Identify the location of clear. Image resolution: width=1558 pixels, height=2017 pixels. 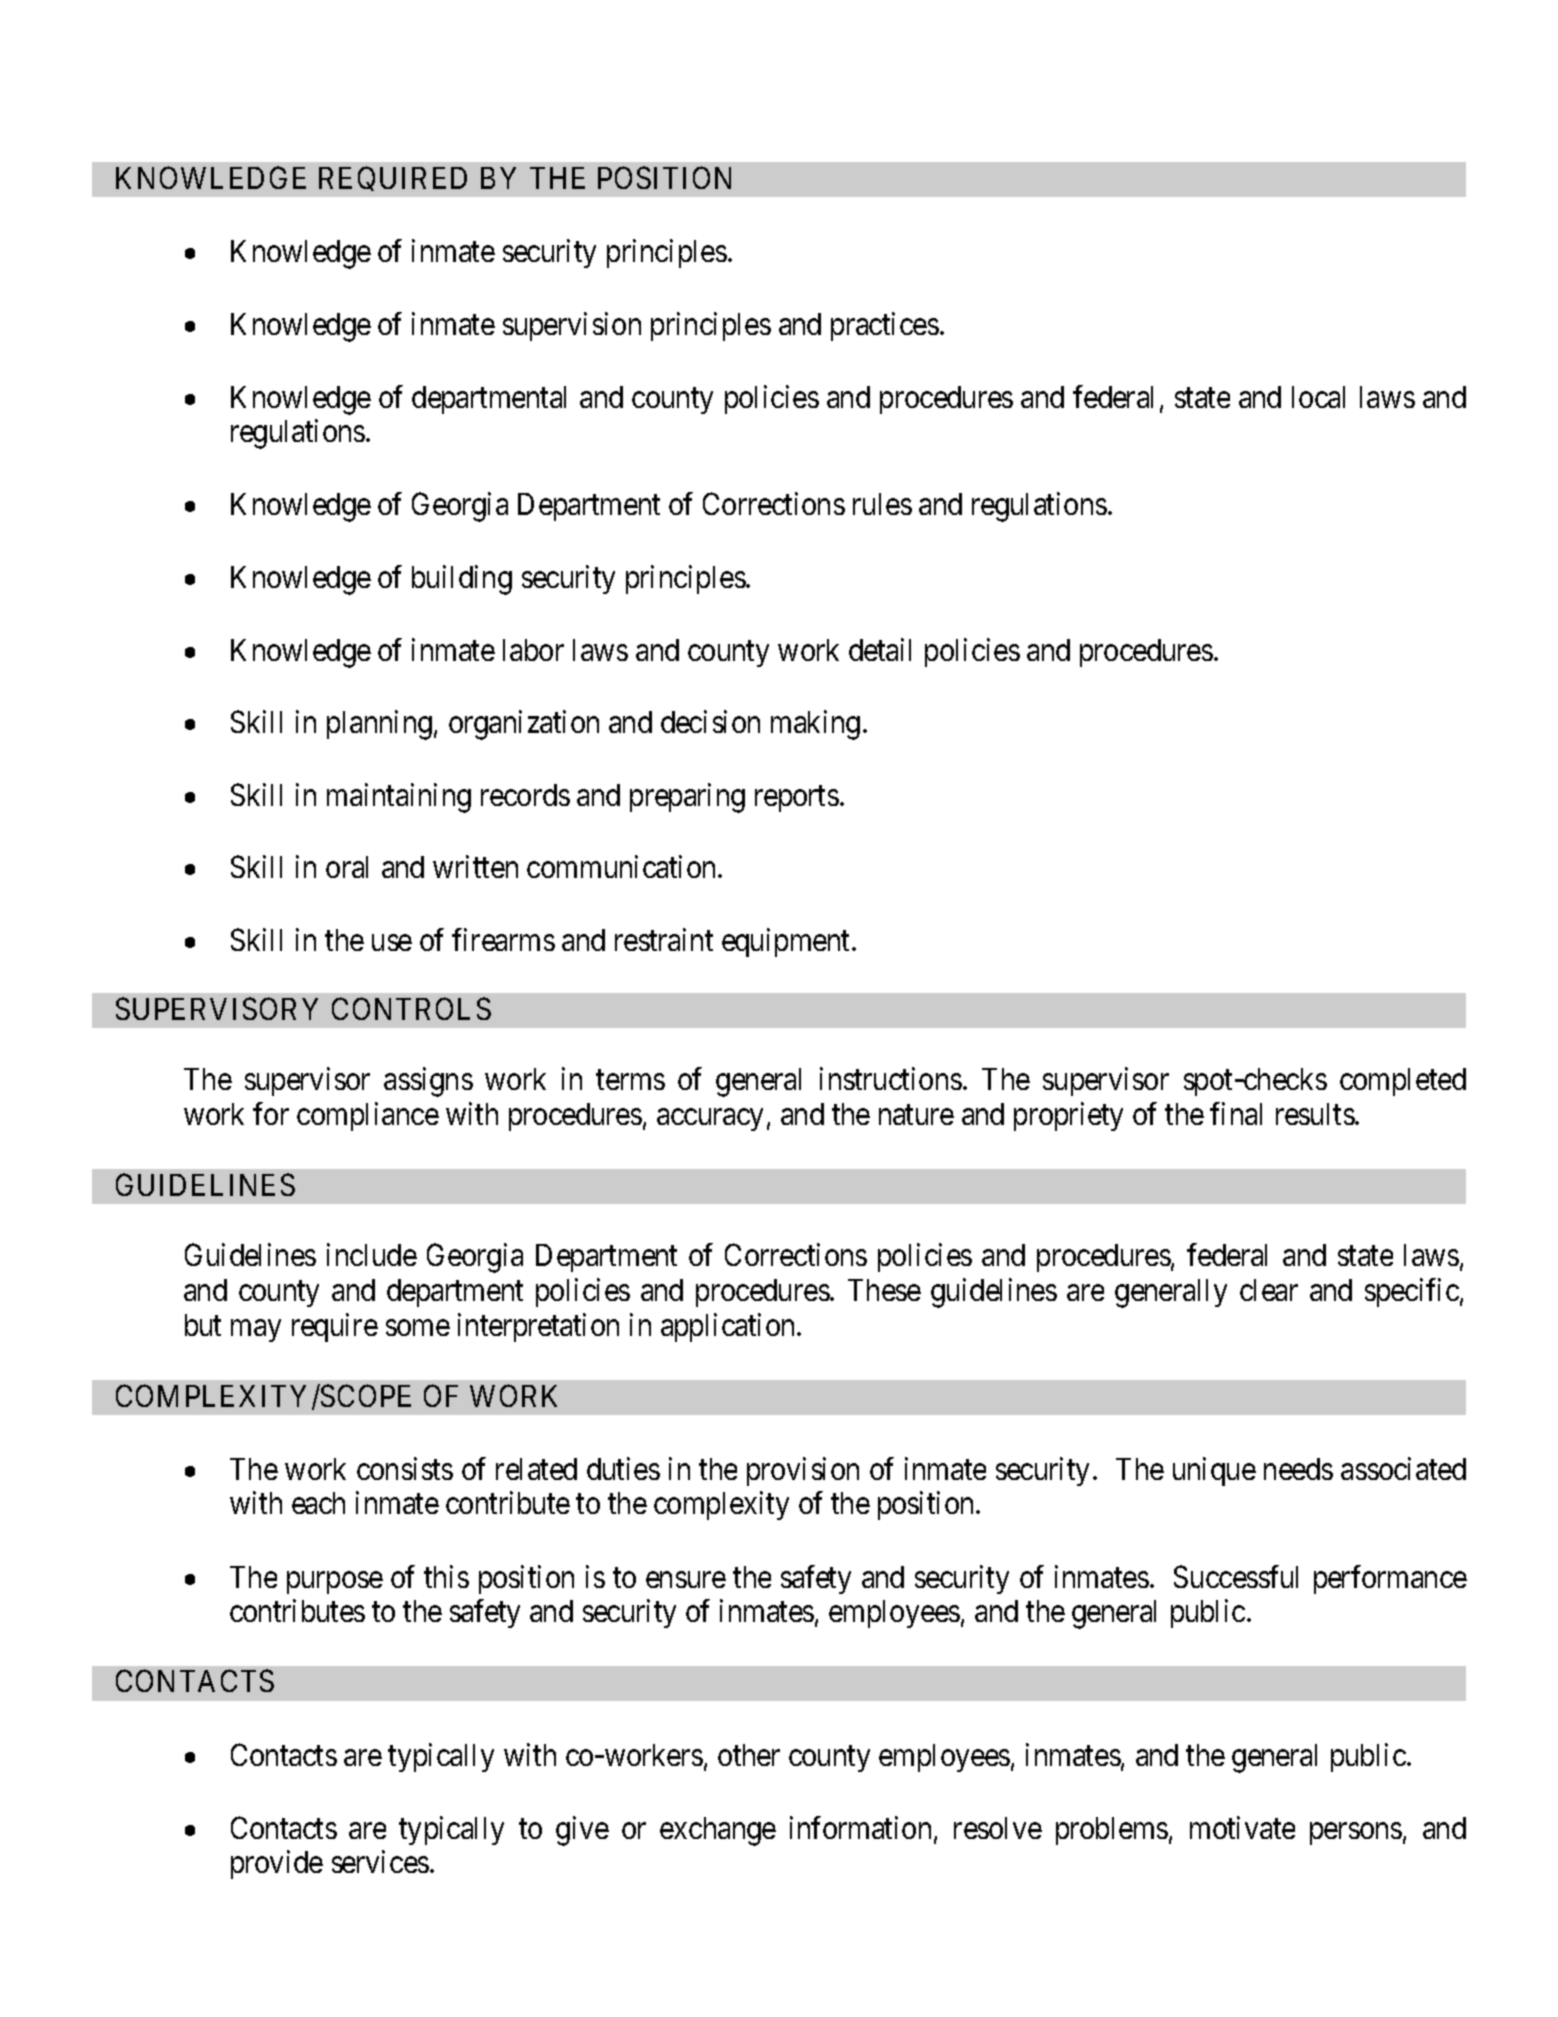
(1269, 1290).
